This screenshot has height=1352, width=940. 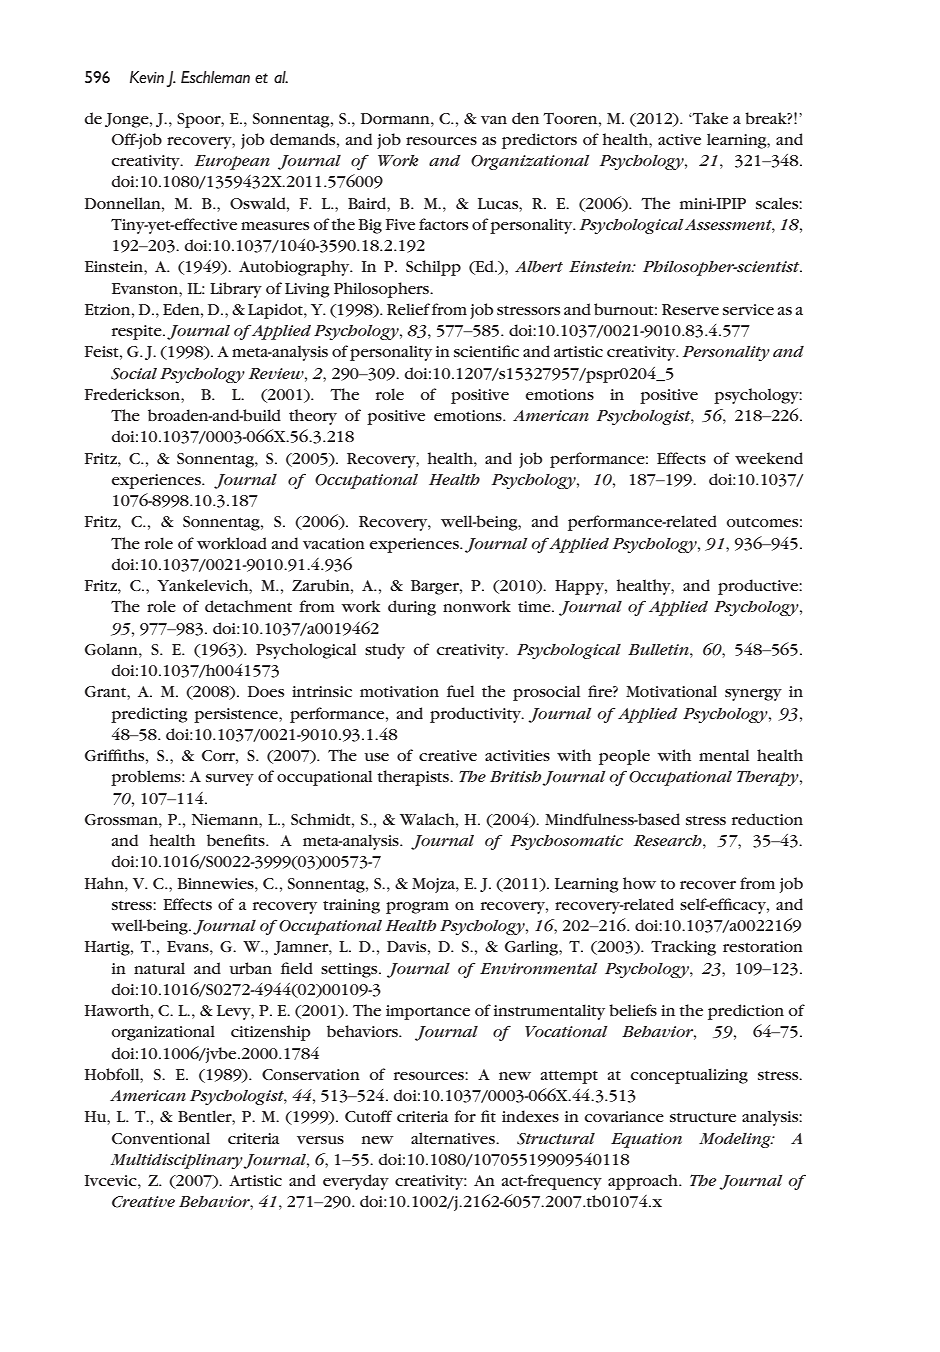 I want to click on scientific, so click(x=486, y=351).
